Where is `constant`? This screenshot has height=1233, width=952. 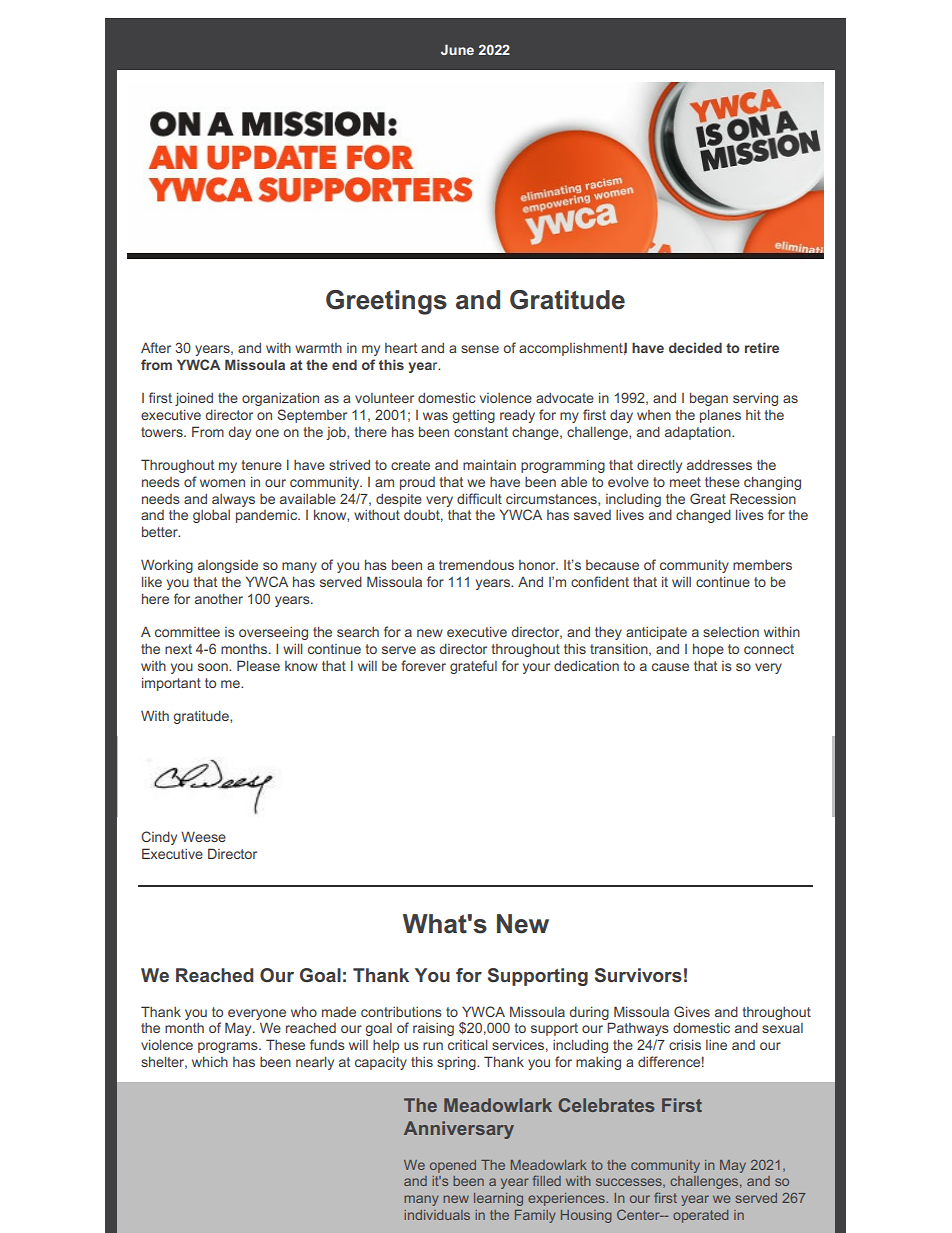
constant is located at coordinates (481, 432).
